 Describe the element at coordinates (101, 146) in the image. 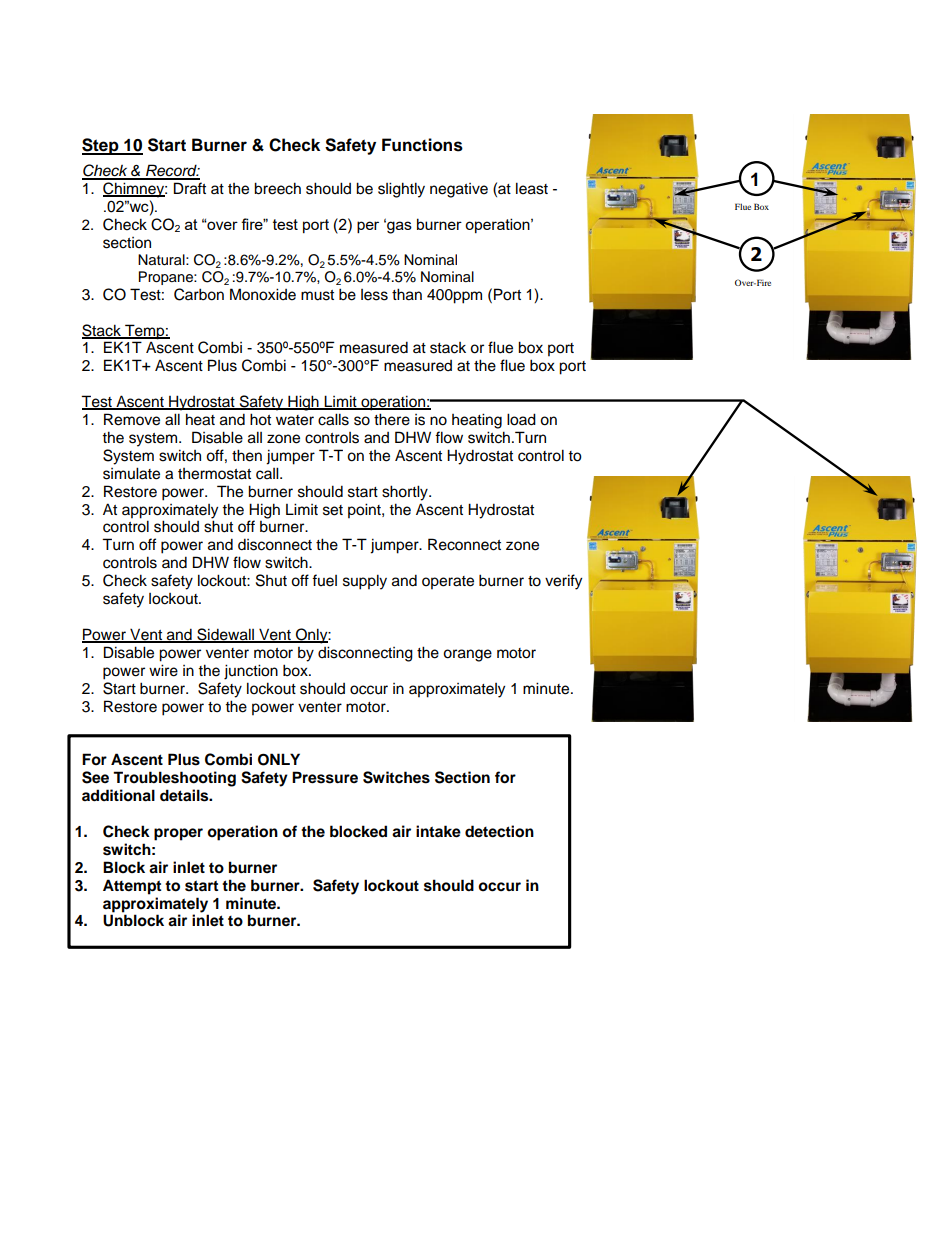

I see `Step` at that location.
